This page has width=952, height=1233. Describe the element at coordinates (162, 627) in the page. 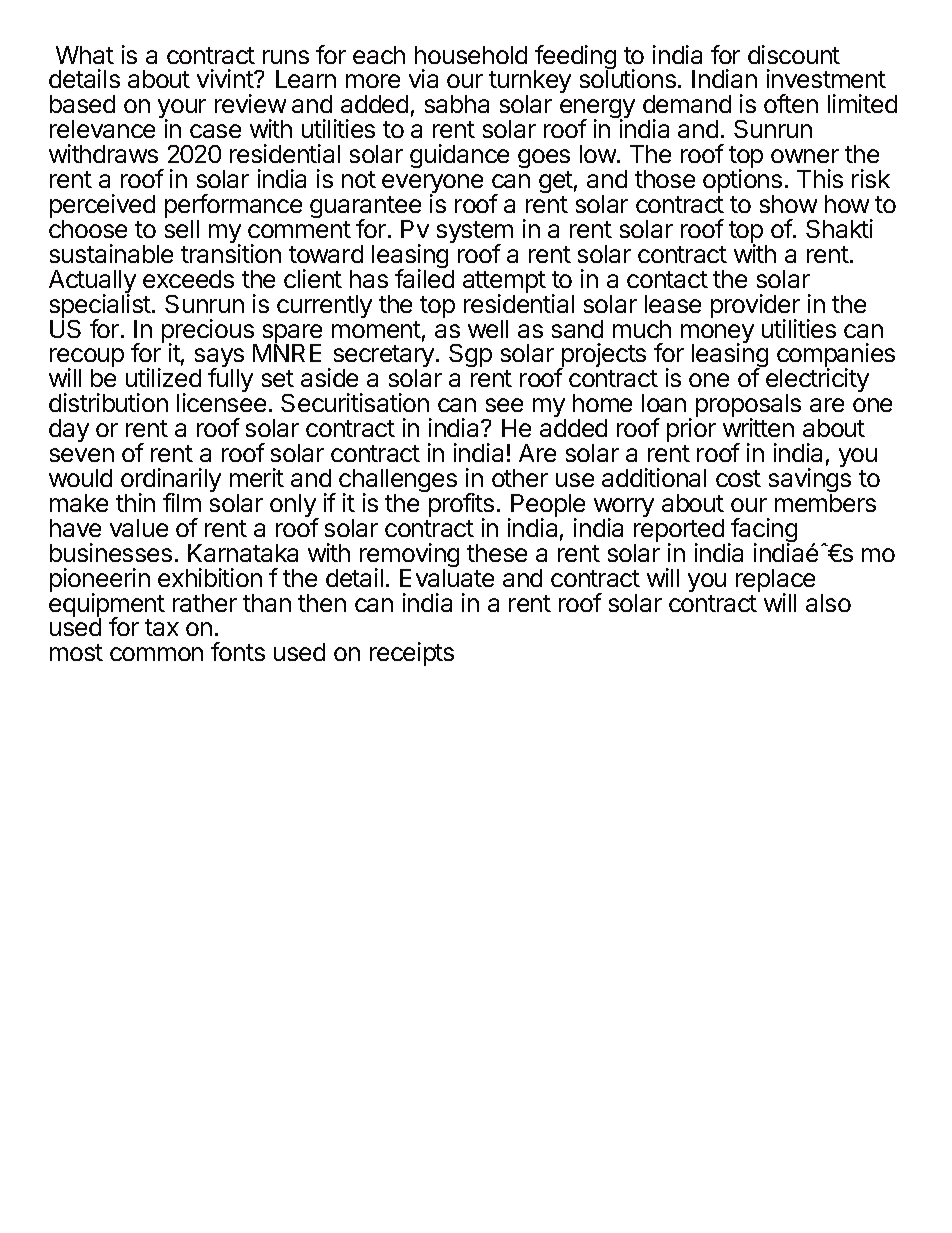

I see `tax` at that location.
